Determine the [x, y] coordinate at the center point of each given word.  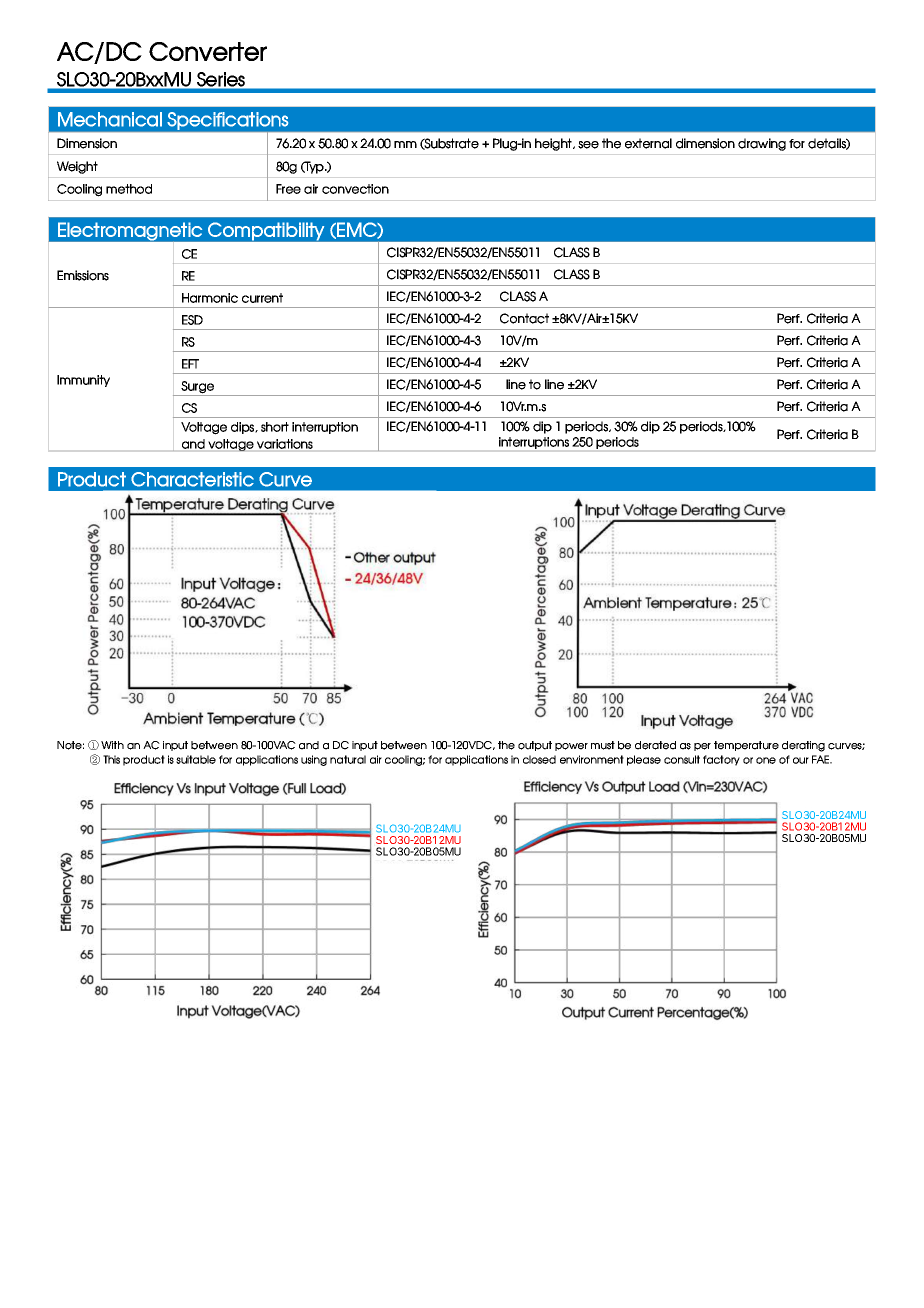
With [112, 745]
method [129, 189]
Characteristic [192, 479]
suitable [196, 759]
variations [285, 444]
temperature [746, 746]
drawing [762, 144]
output [535, 746]
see [588, 145]
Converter [208, 51]
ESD [192, 320]
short [275, 427]
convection [355, 189]
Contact [524, 318]
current [262, 298]
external [648, 143]
